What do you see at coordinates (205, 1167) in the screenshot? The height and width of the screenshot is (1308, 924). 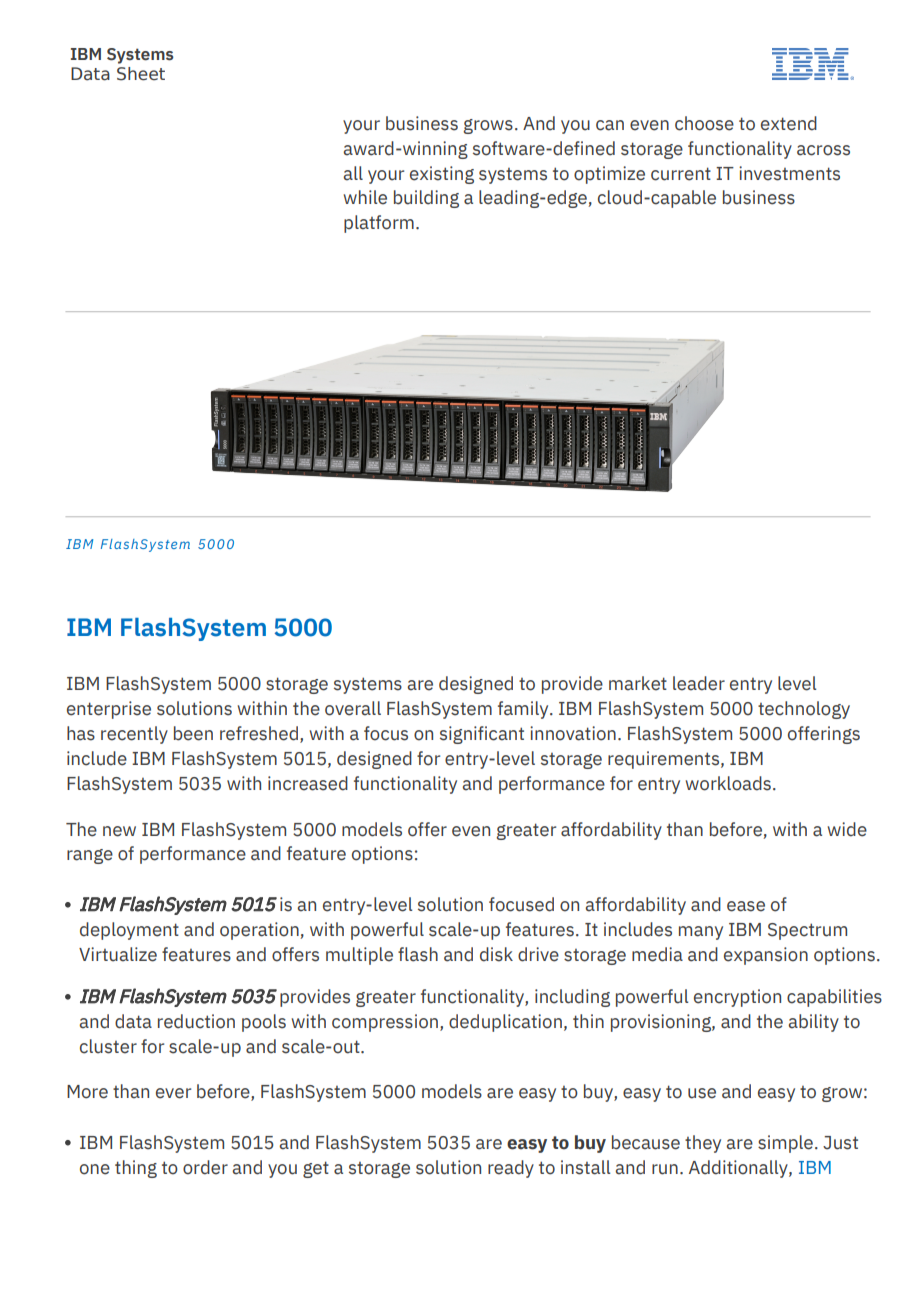 I see `order` at bounding box center [205, 1167].
